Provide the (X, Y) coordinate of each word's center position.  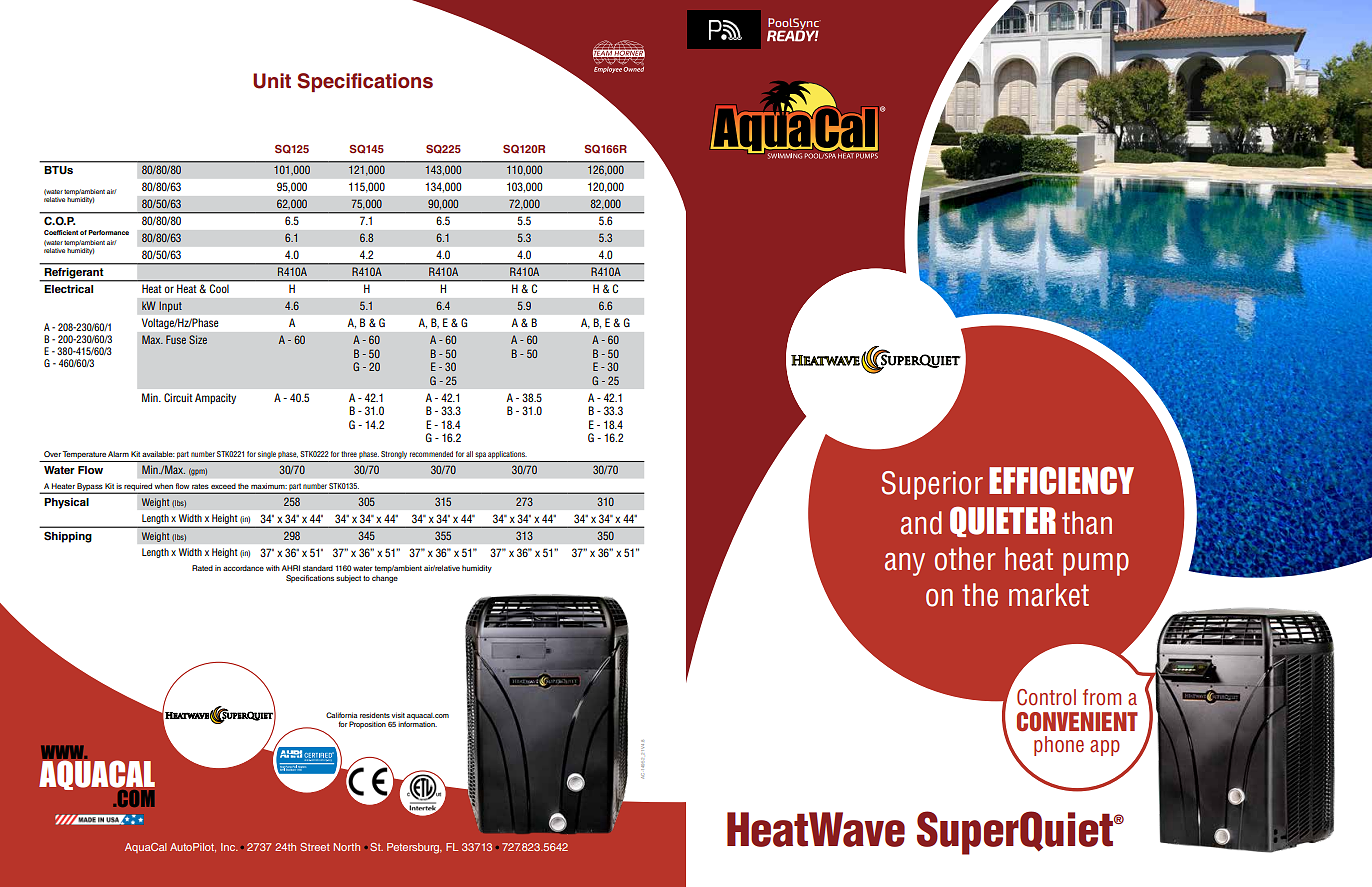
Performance (108, 232)
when (164, 486)
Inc (229, 847)
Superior (932, 485)
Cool (219, 288)
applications (507, 455)
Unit (272, 81)
